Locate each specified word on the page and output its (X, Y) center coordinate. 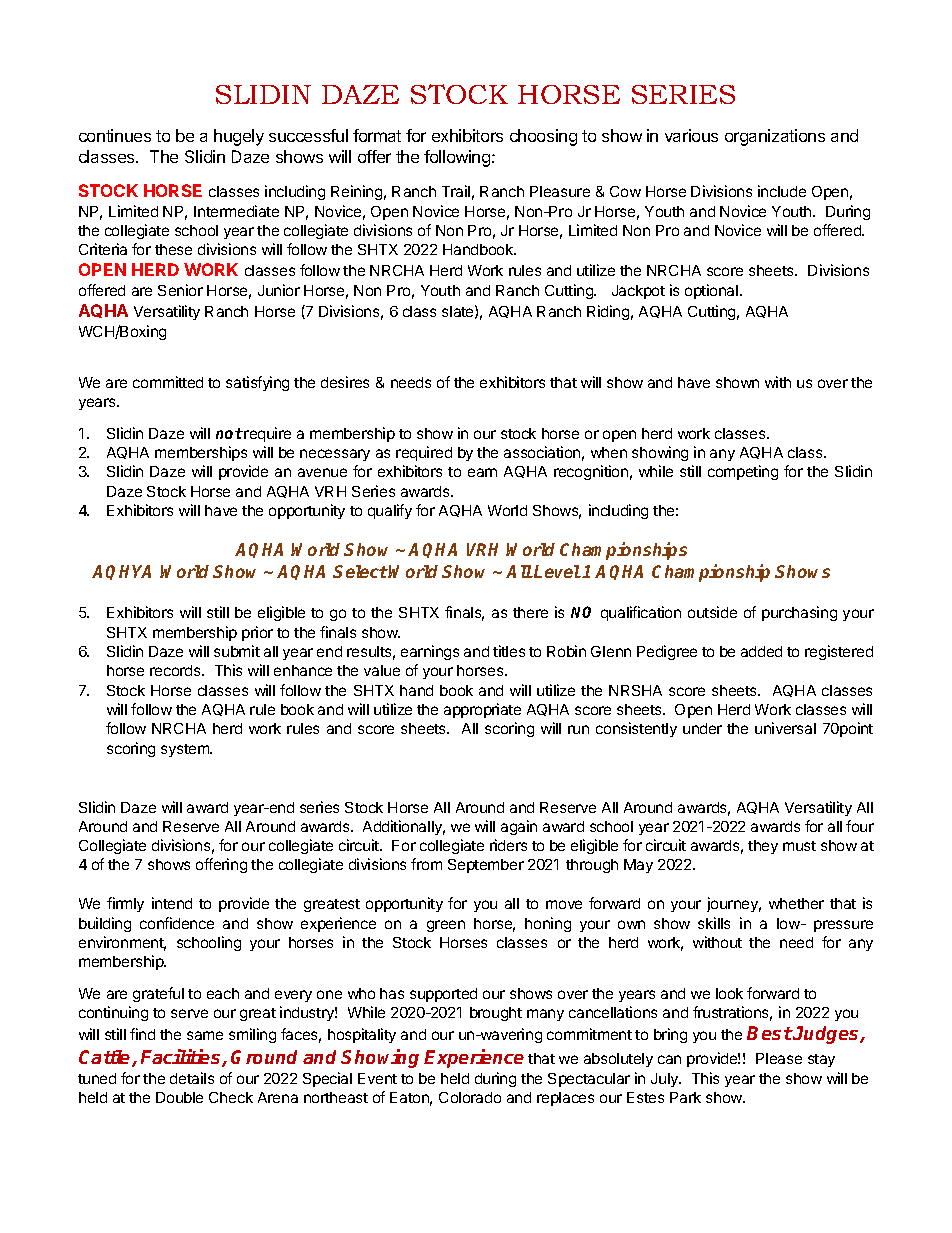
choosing (543, 137)
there (530, 612)
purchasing (799, 613)
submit (237, 651)
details (192, 1078)
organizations (775, 137)
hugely (239, 137)
